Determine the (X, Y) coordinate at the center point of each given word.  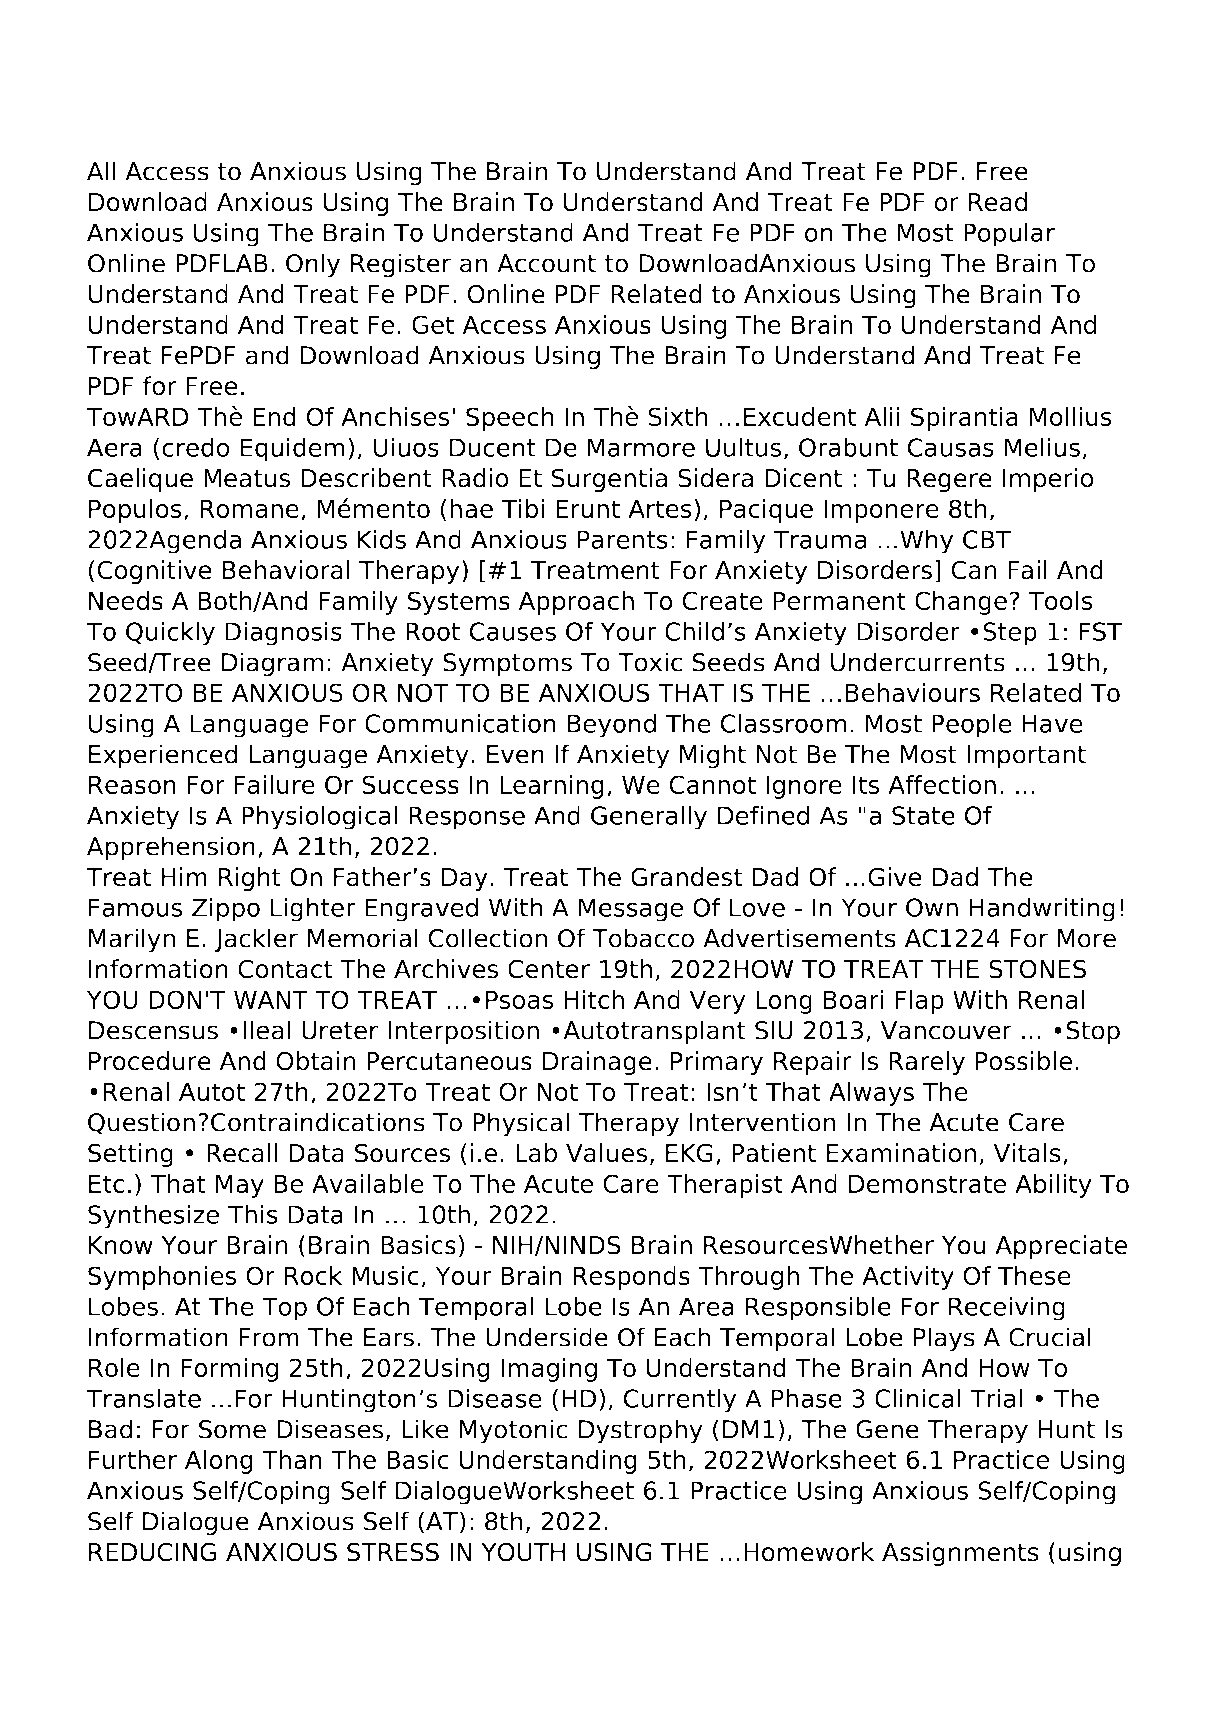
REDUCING (152, 1552)
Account (546, 263)
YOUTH (523, 1552)
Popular (1009, 234)
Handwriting (1042, 909)
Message (631, 910)
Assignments (960, 1554)
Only (313, 265)
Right (250, 879)
